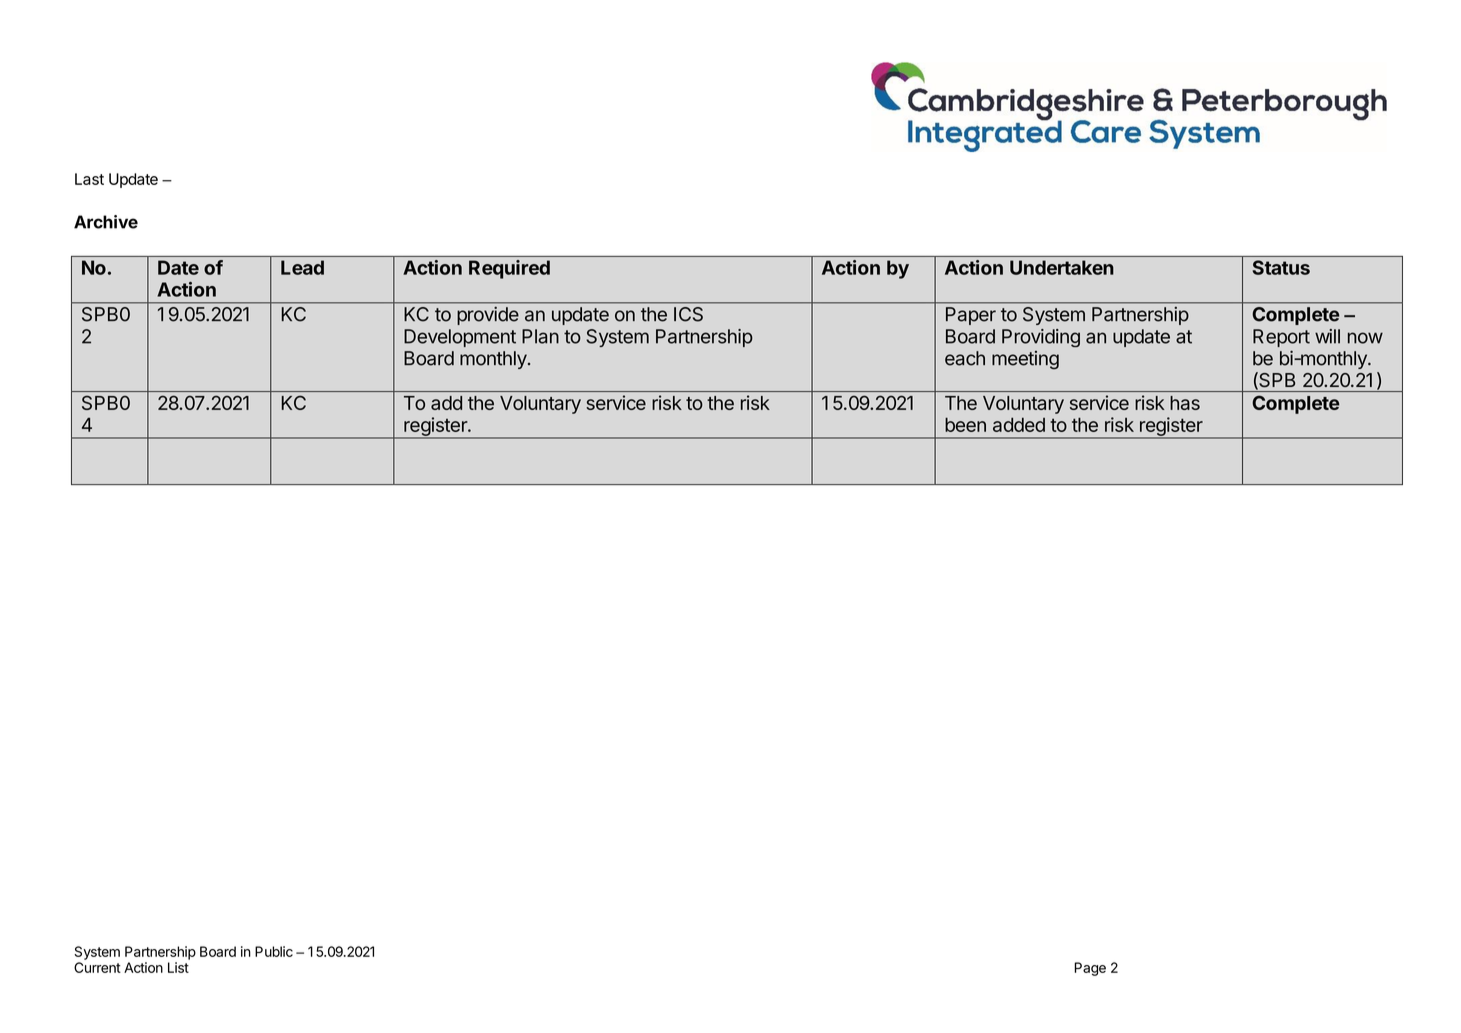 The height and width of the screenshot is (1033, 1461). I want to click on Archive, so click(106, 222).
